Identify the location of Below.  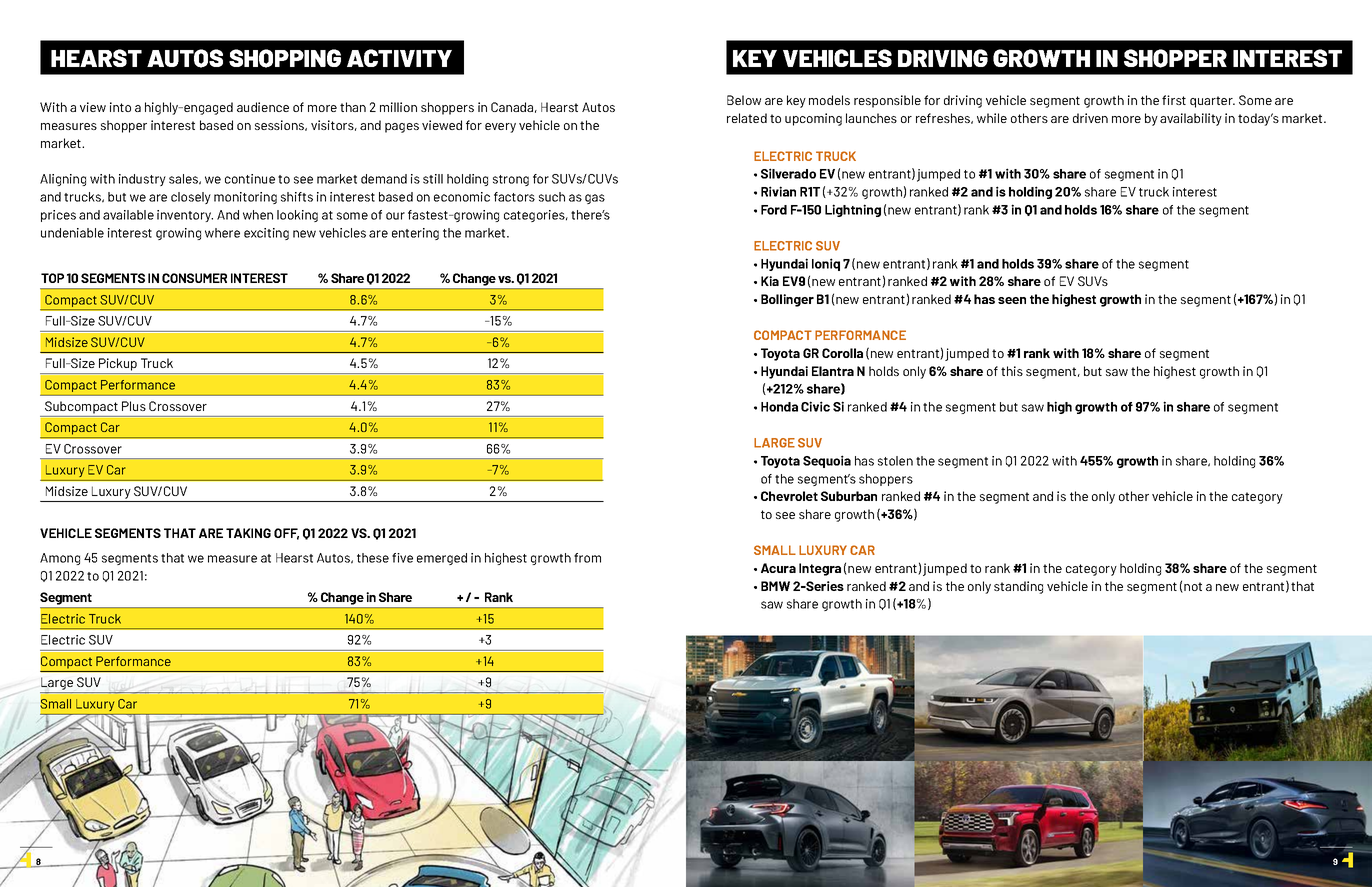
(744, 100).
